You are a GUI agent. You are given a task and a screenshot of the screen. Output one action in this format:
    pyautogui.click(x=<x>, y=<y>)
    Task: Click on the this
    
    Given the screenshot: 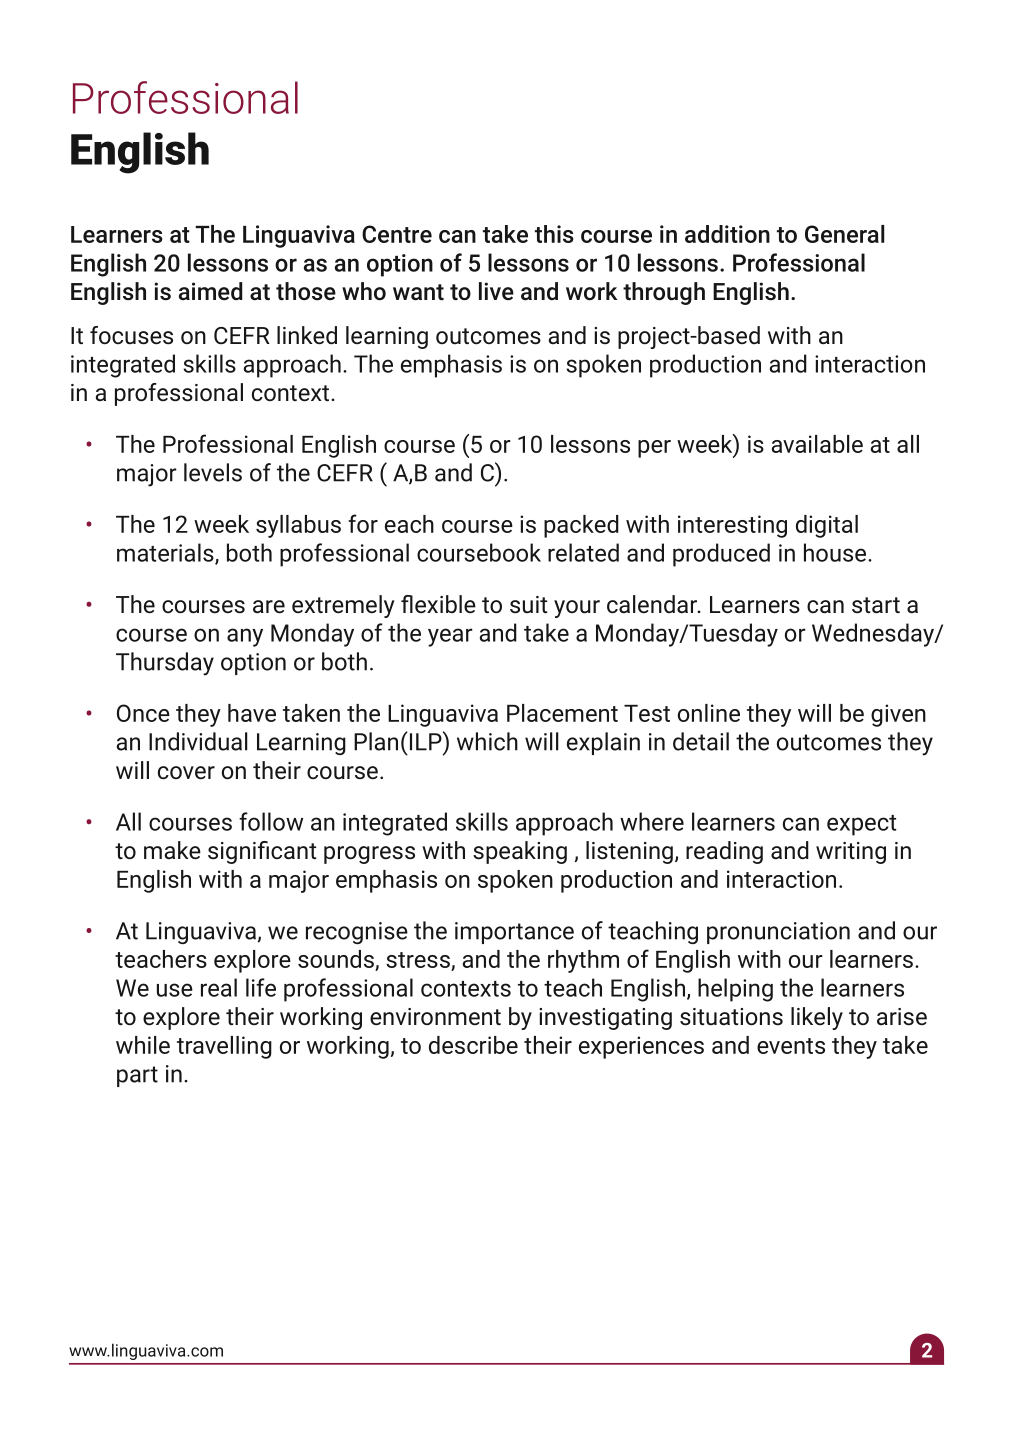 What is the action you would take?
    pyautogui.click(x=554, y=234)
